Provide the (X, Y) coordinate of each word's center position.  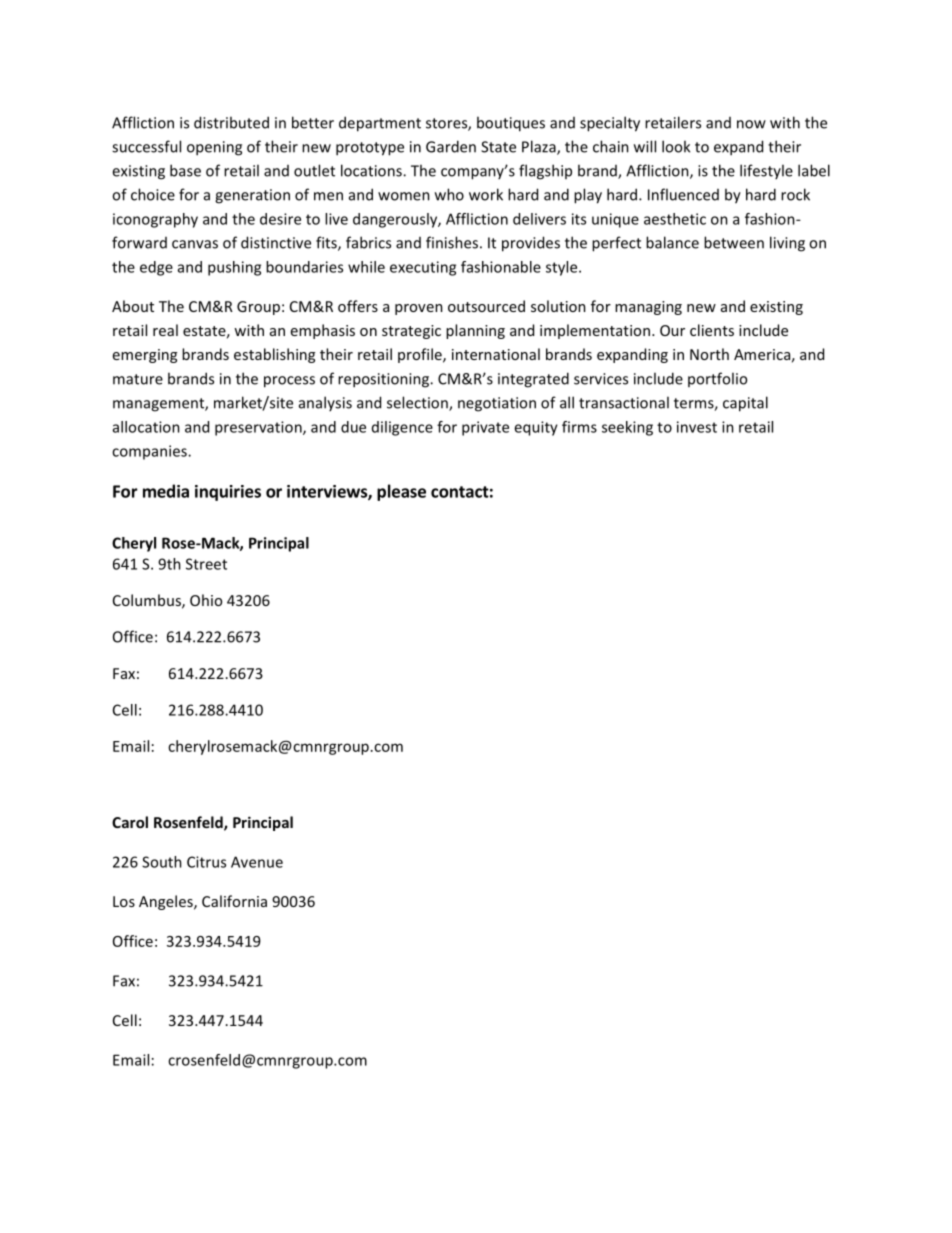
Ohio (206, 600)
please (401, 492)
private (485, 428)
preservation (259, 428)
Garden (451, 146)
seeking (627, 428)
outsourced (486, 306)
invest (697, 427)
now (751, 124)
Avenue (257, 862)
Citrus (206, 862)
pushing (234, 268)
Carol (130, 822)
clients (712, 330)
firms (579, 427)
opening (214, 148)
